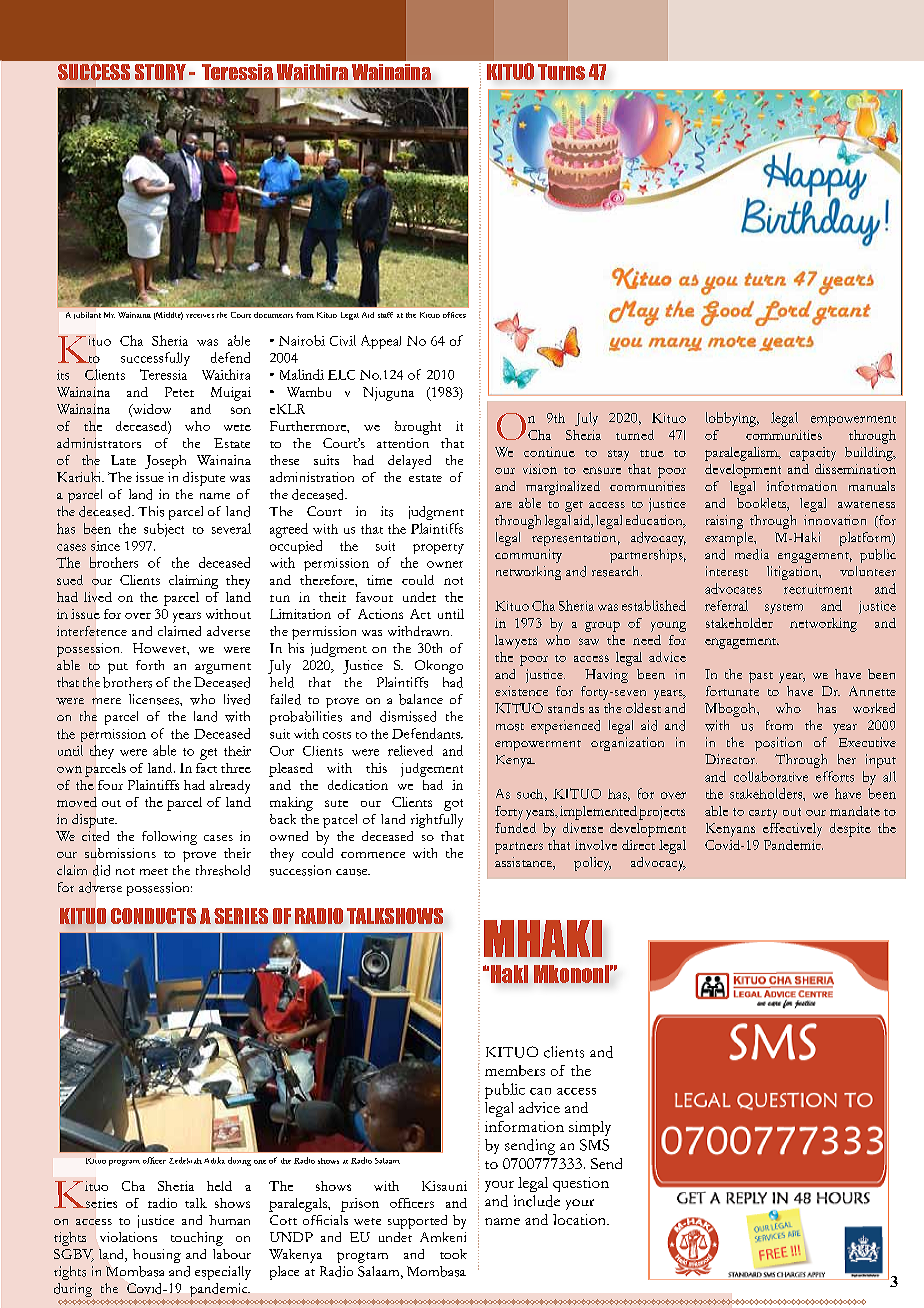  What do you see at coordinates (792, 830) in the screenshot?
I see `effectively` at bounding box center [792, 830].
